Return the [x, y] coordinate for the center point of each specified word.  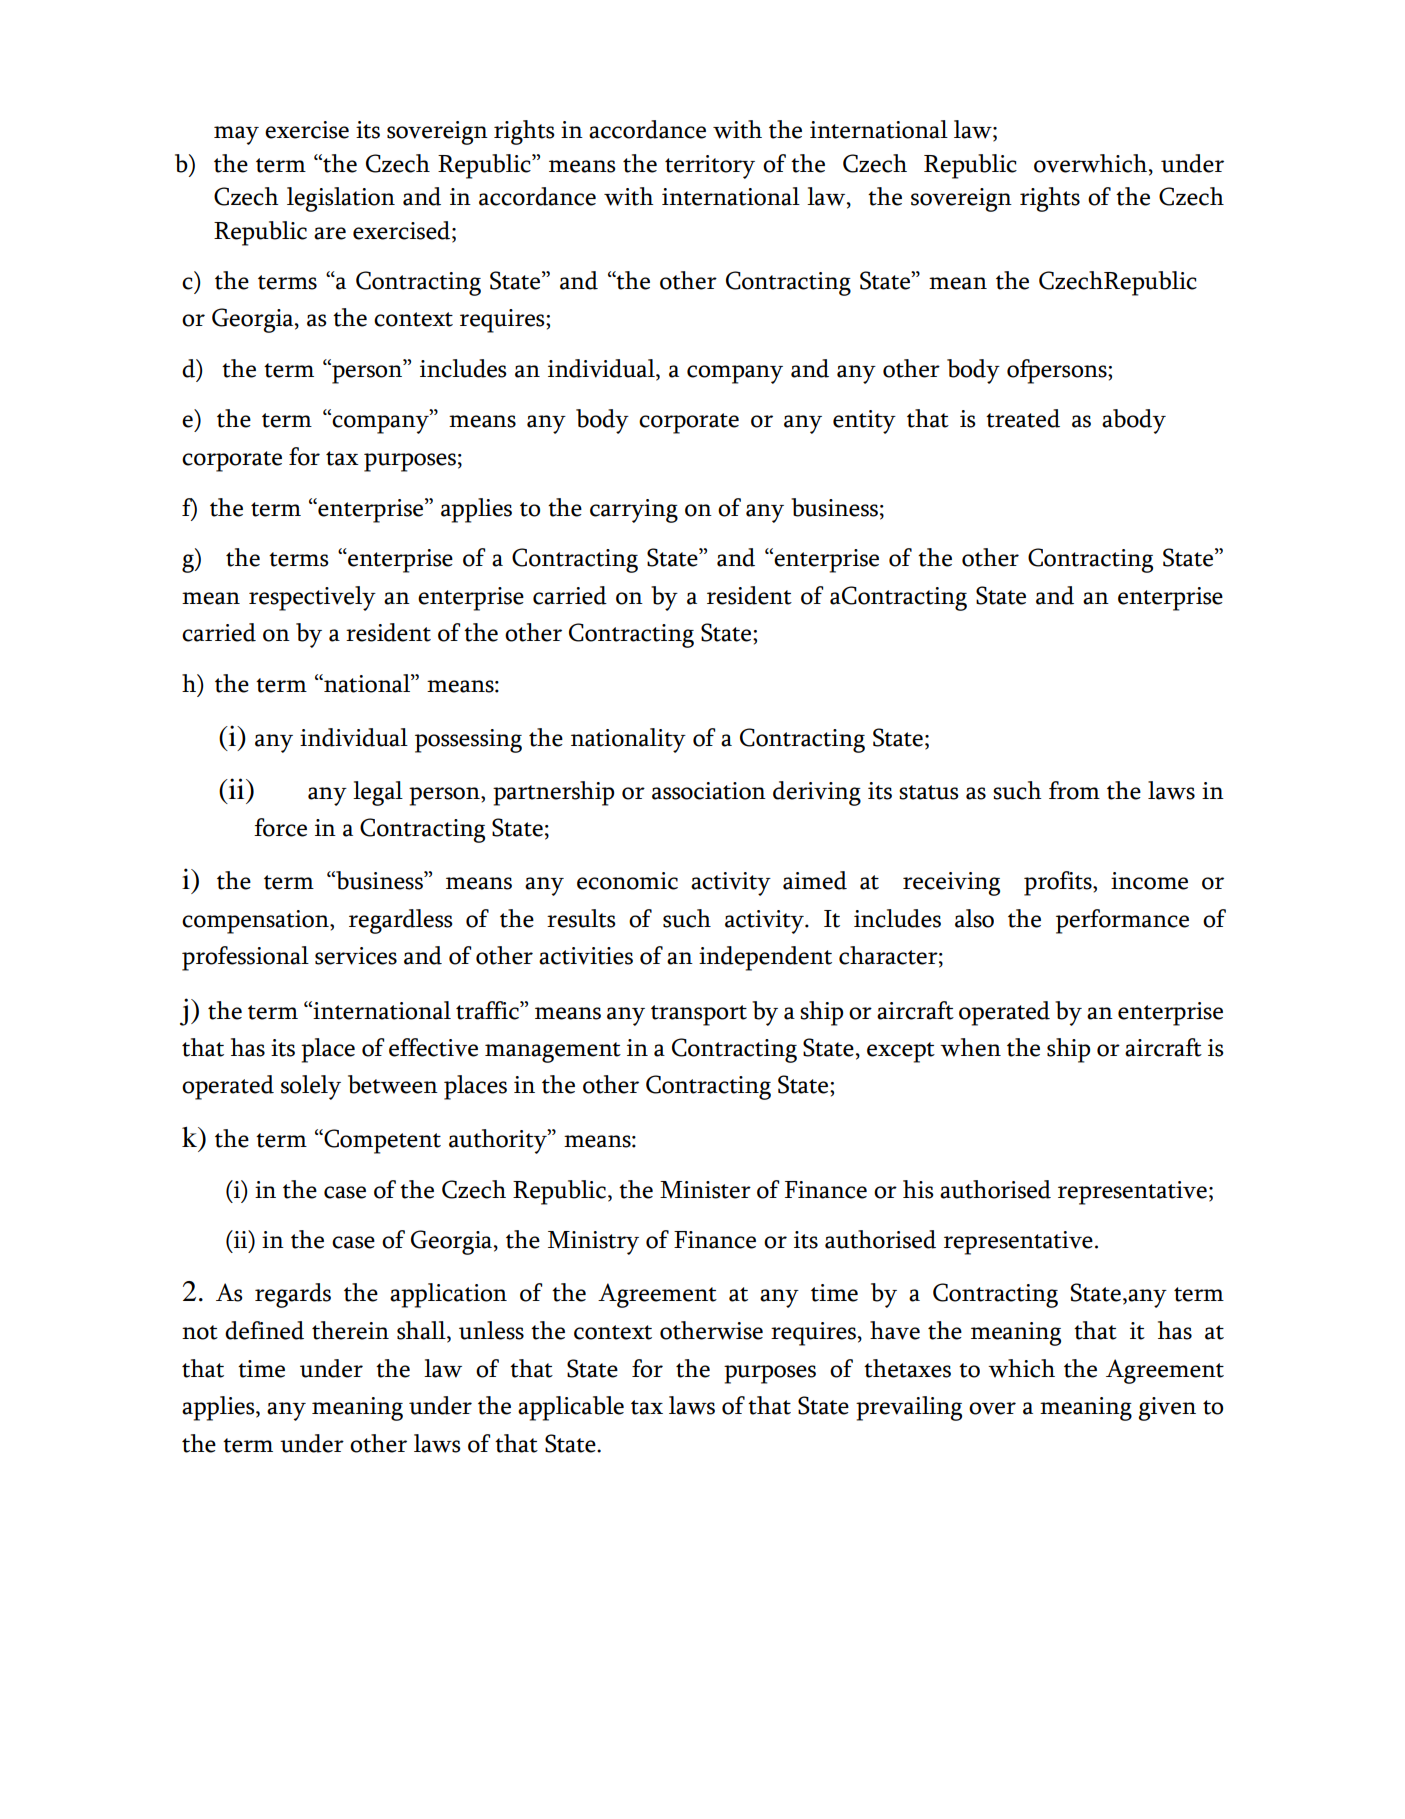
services [356, 956]
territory [710, 167]
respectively [312, 598]
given [1167, 1409]
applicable [571, 1408]
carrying [634, 511]
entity [864, 422]
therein [350, 1330]
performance [1122, 921]
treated [1023, 418]
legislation [341, 199]
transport [699, 1015]
